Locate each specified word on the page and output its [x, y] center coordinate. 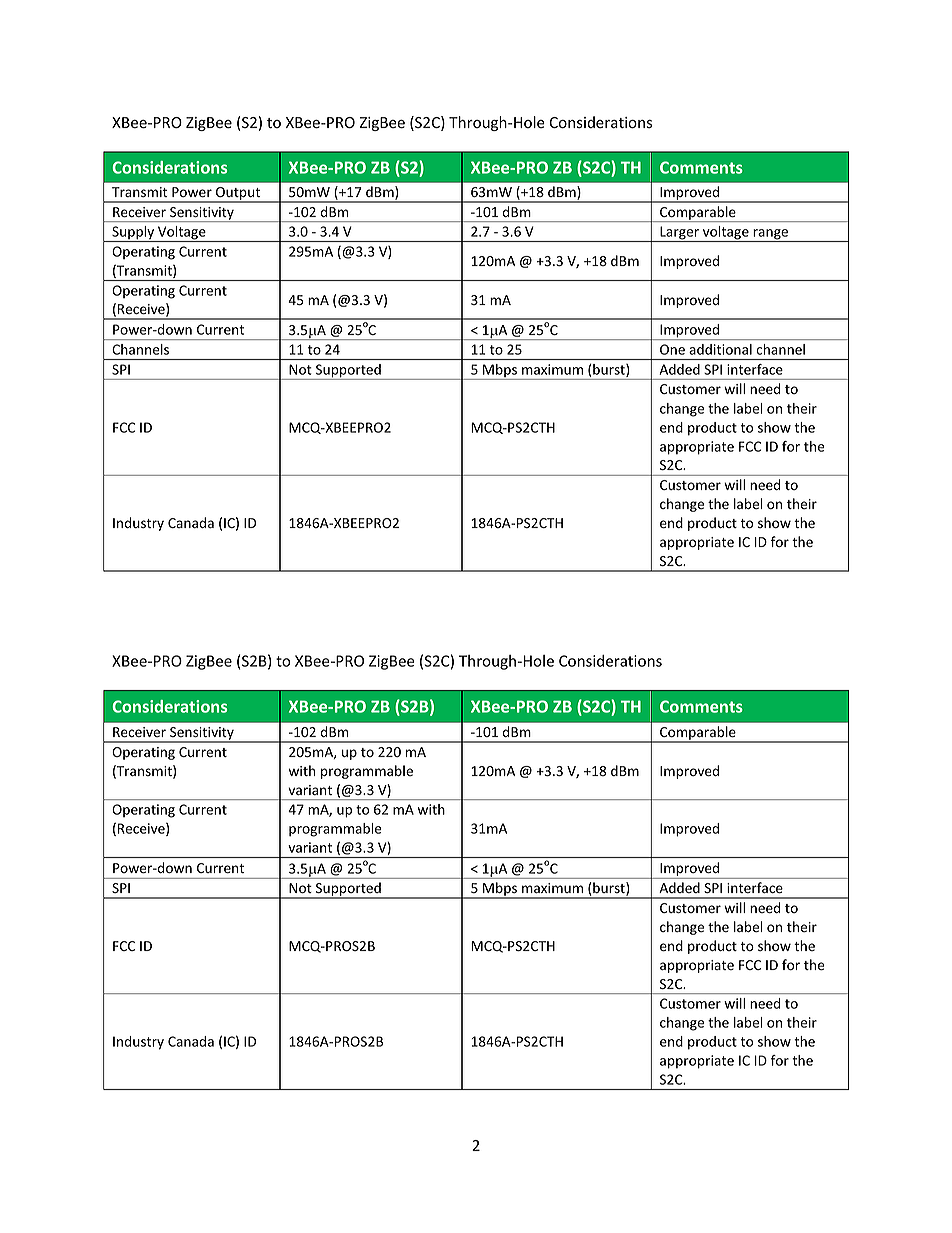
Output [238, 195]
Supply [133, 234]
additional [720, 349]
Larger [679, 234]
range [771, 235]
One [672, 349]
